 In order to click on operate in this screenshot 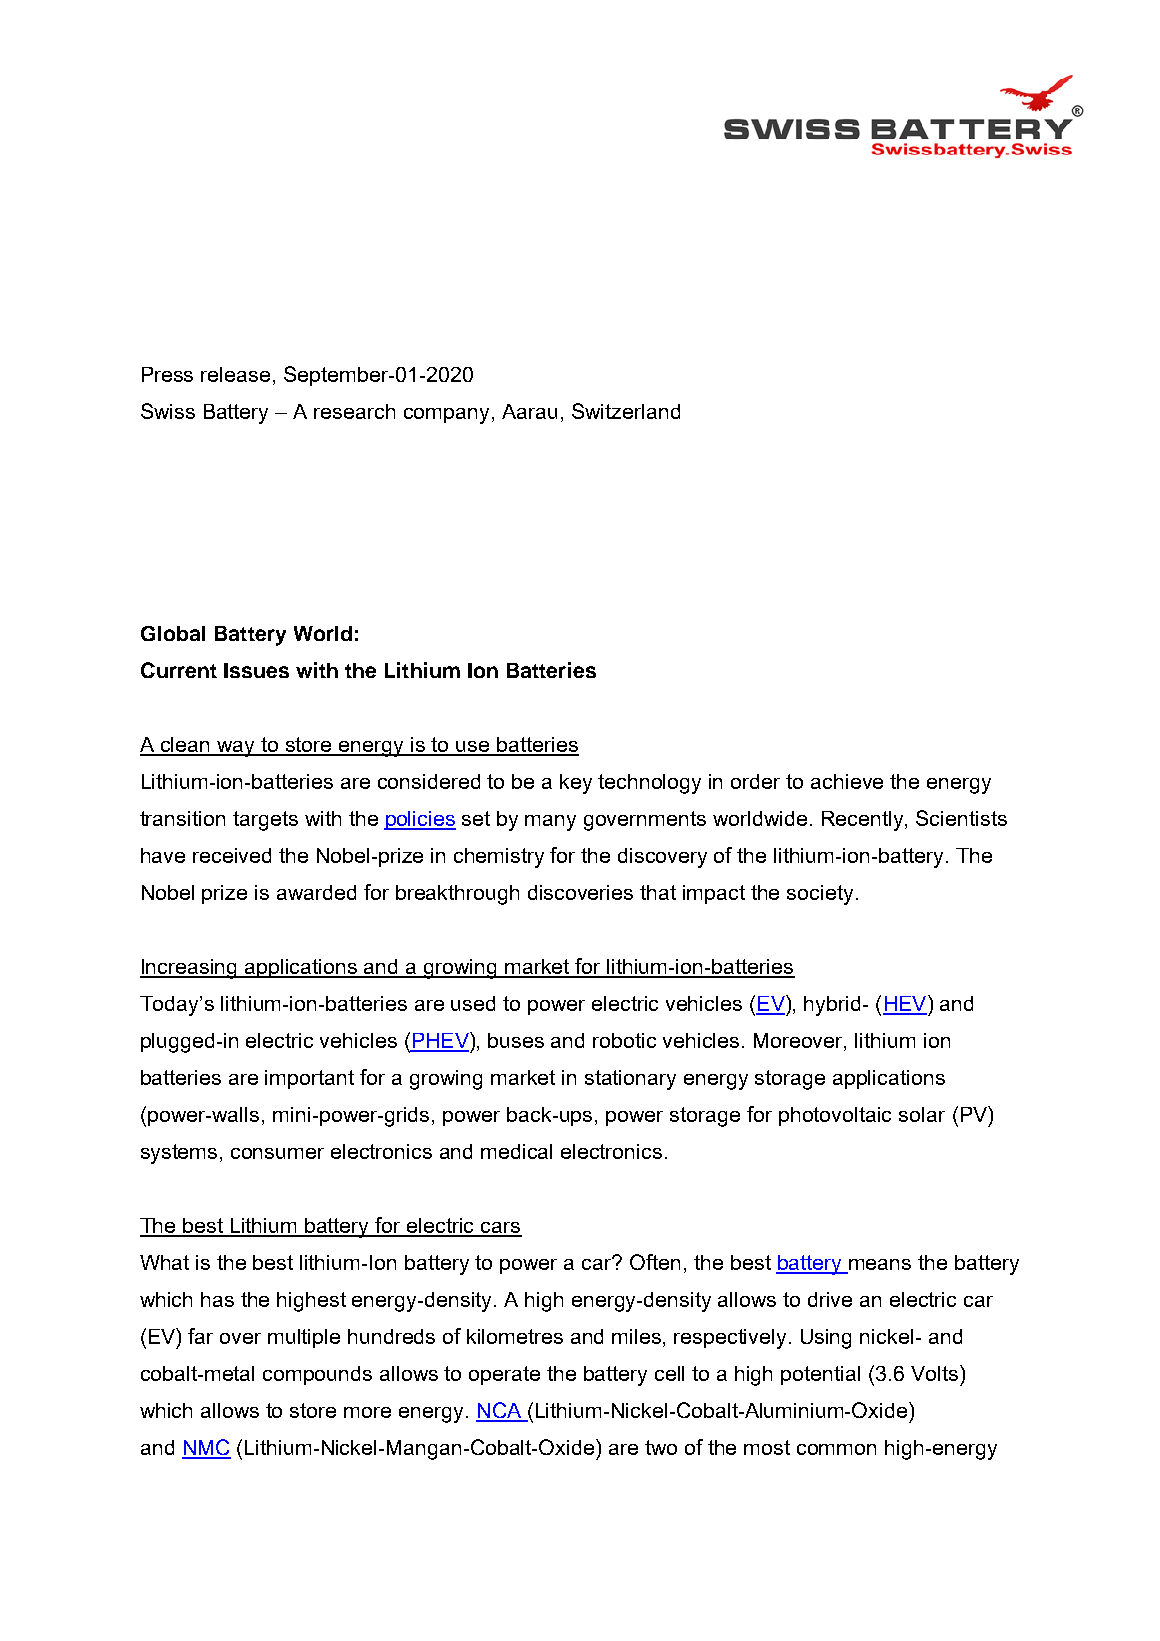, I will do `click(504, 1375)`.
